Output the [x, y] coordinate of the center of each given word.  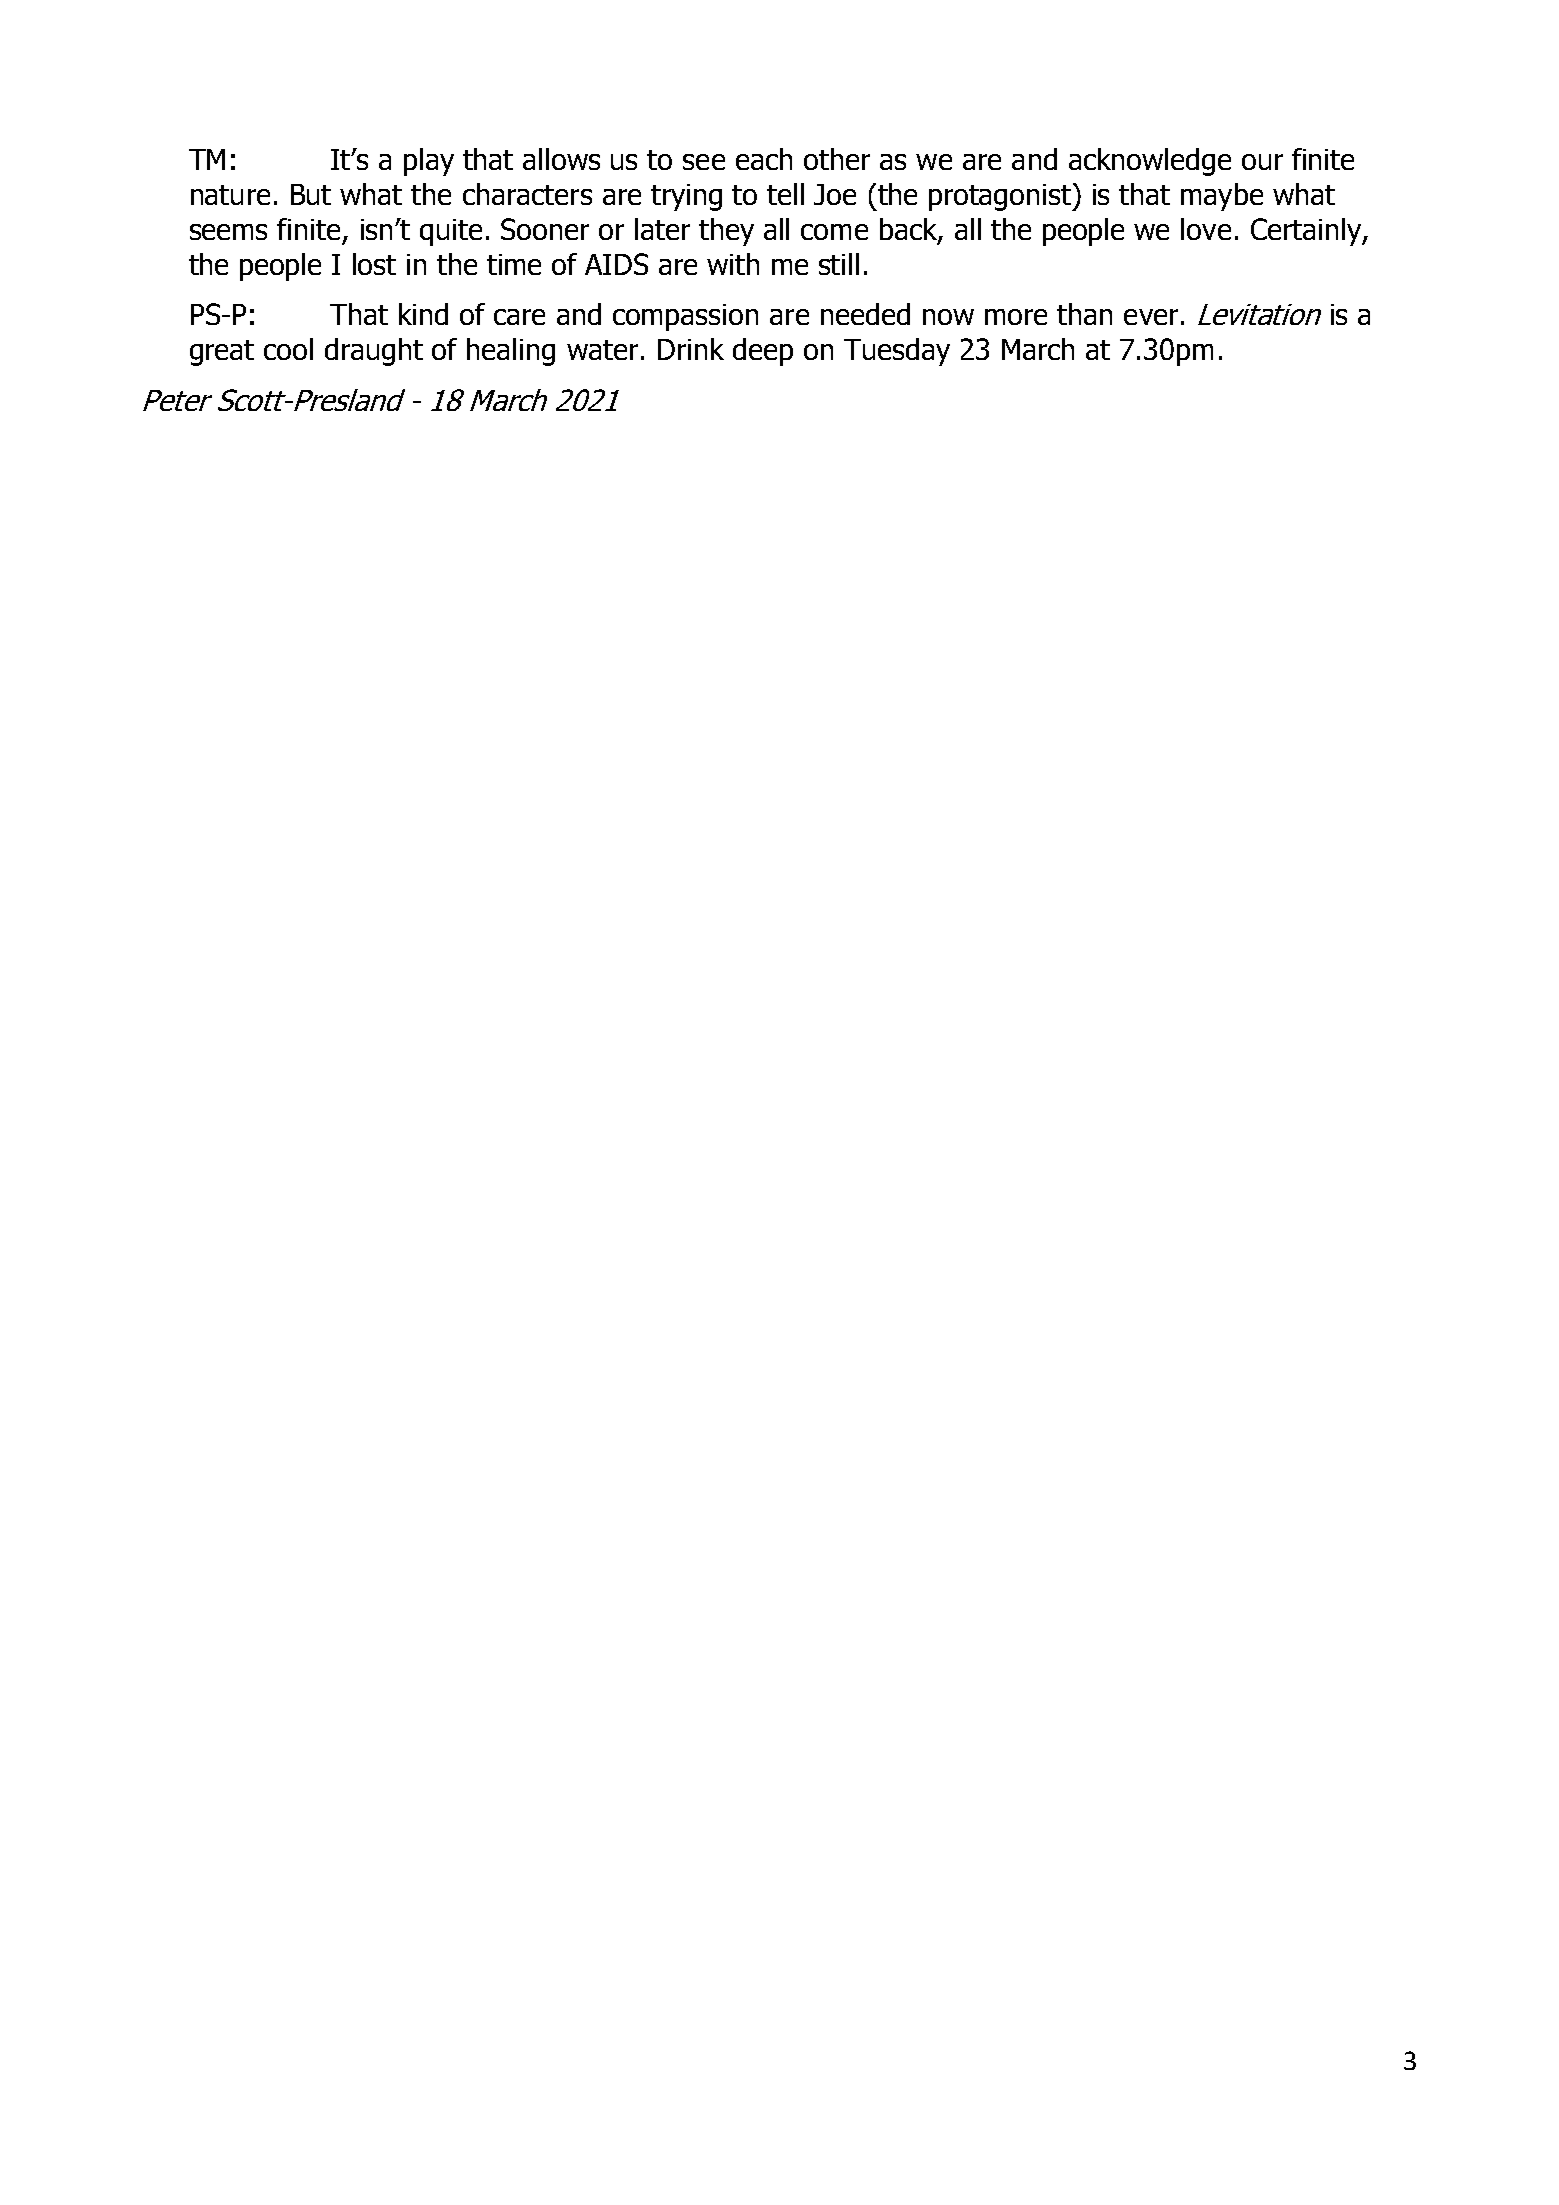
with [733, 264]
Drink [691, 349]
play [429, 162]
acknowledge [1150, 162]
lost [374, 264]
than [1084, 314]
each [764, 159]
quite [451, 232]
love [1206, 229]
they [726, 232]
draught [374, 352]
